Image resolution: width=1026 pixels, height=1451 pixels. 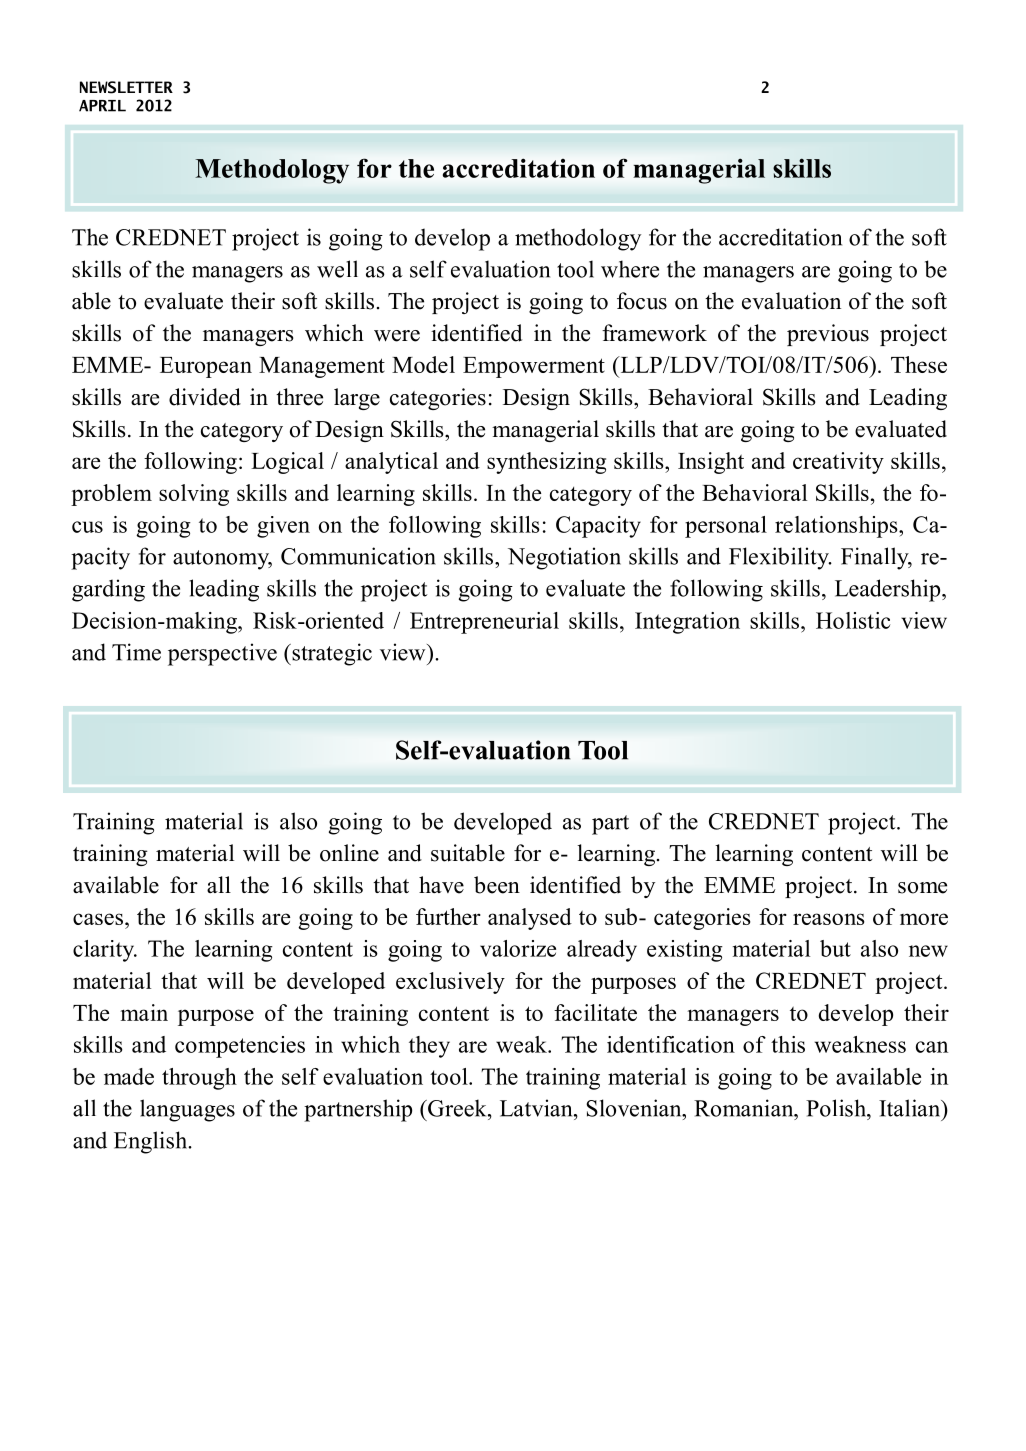 I want to click on Italian, so click(x=911, y=1108).
